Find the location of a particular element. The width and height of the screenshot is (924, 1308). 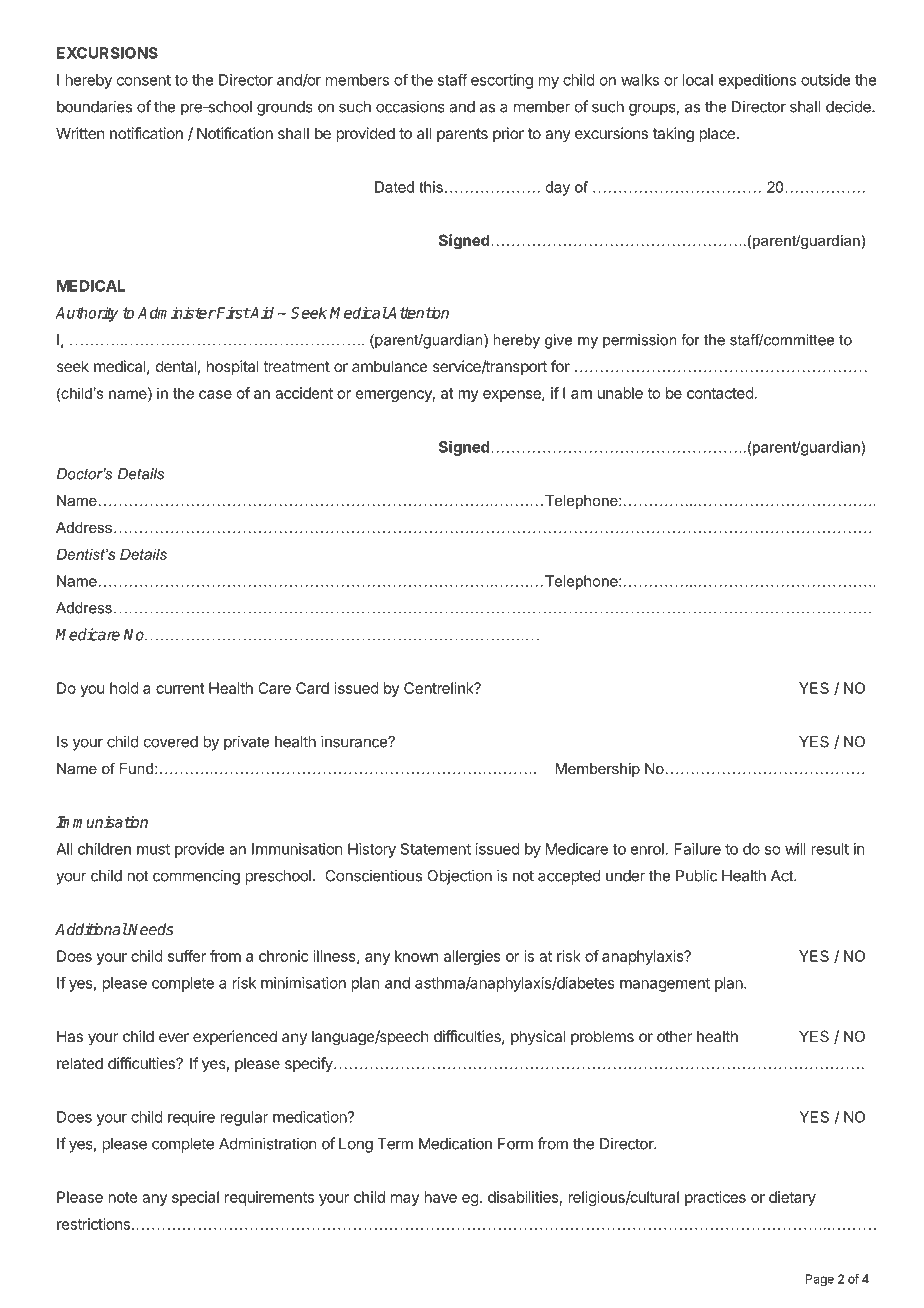

have is located at coordinates (440, 1197).
